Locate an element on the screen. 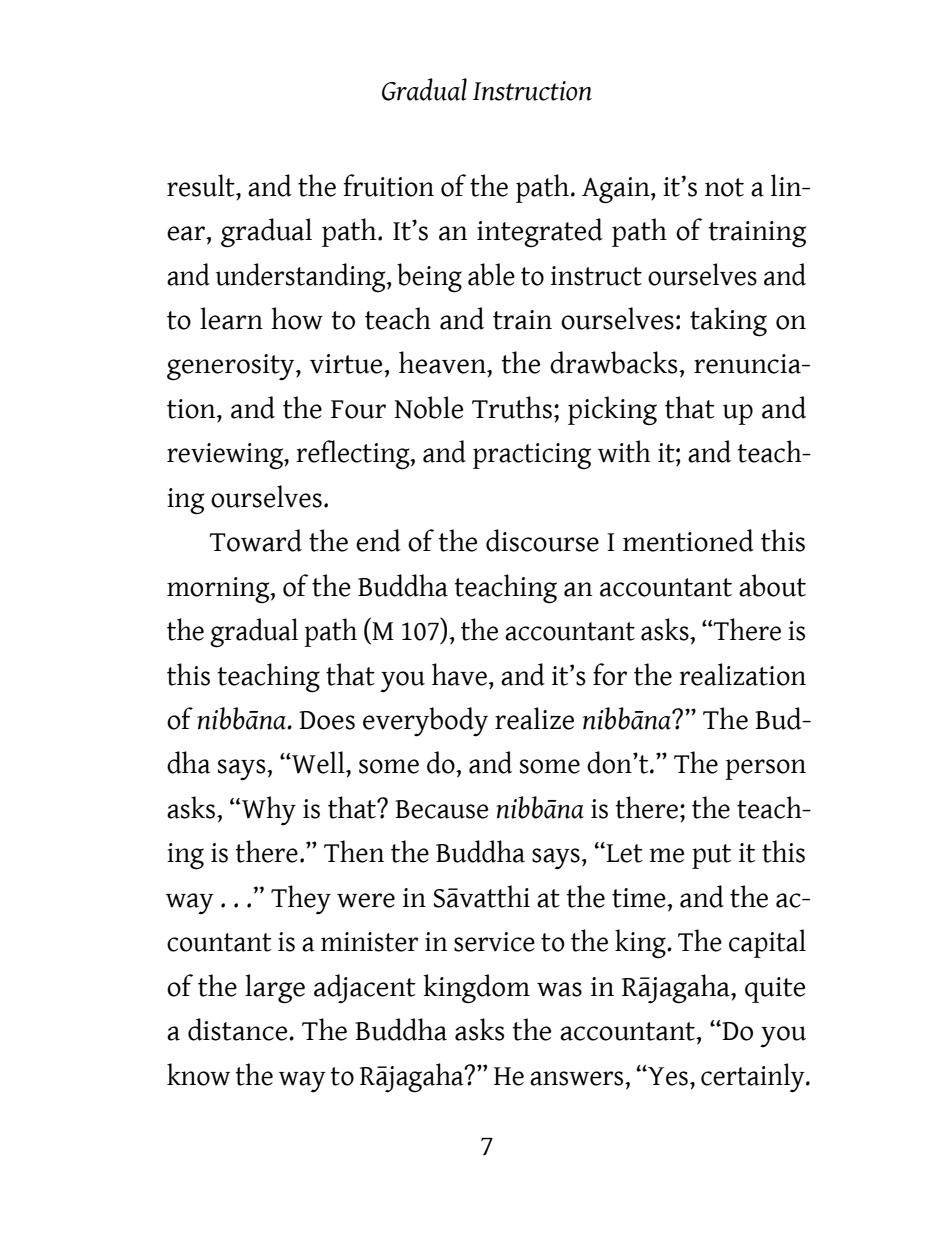 This screenshot has width=952, height=1238. distance is located at coordinates (239, 1029).
